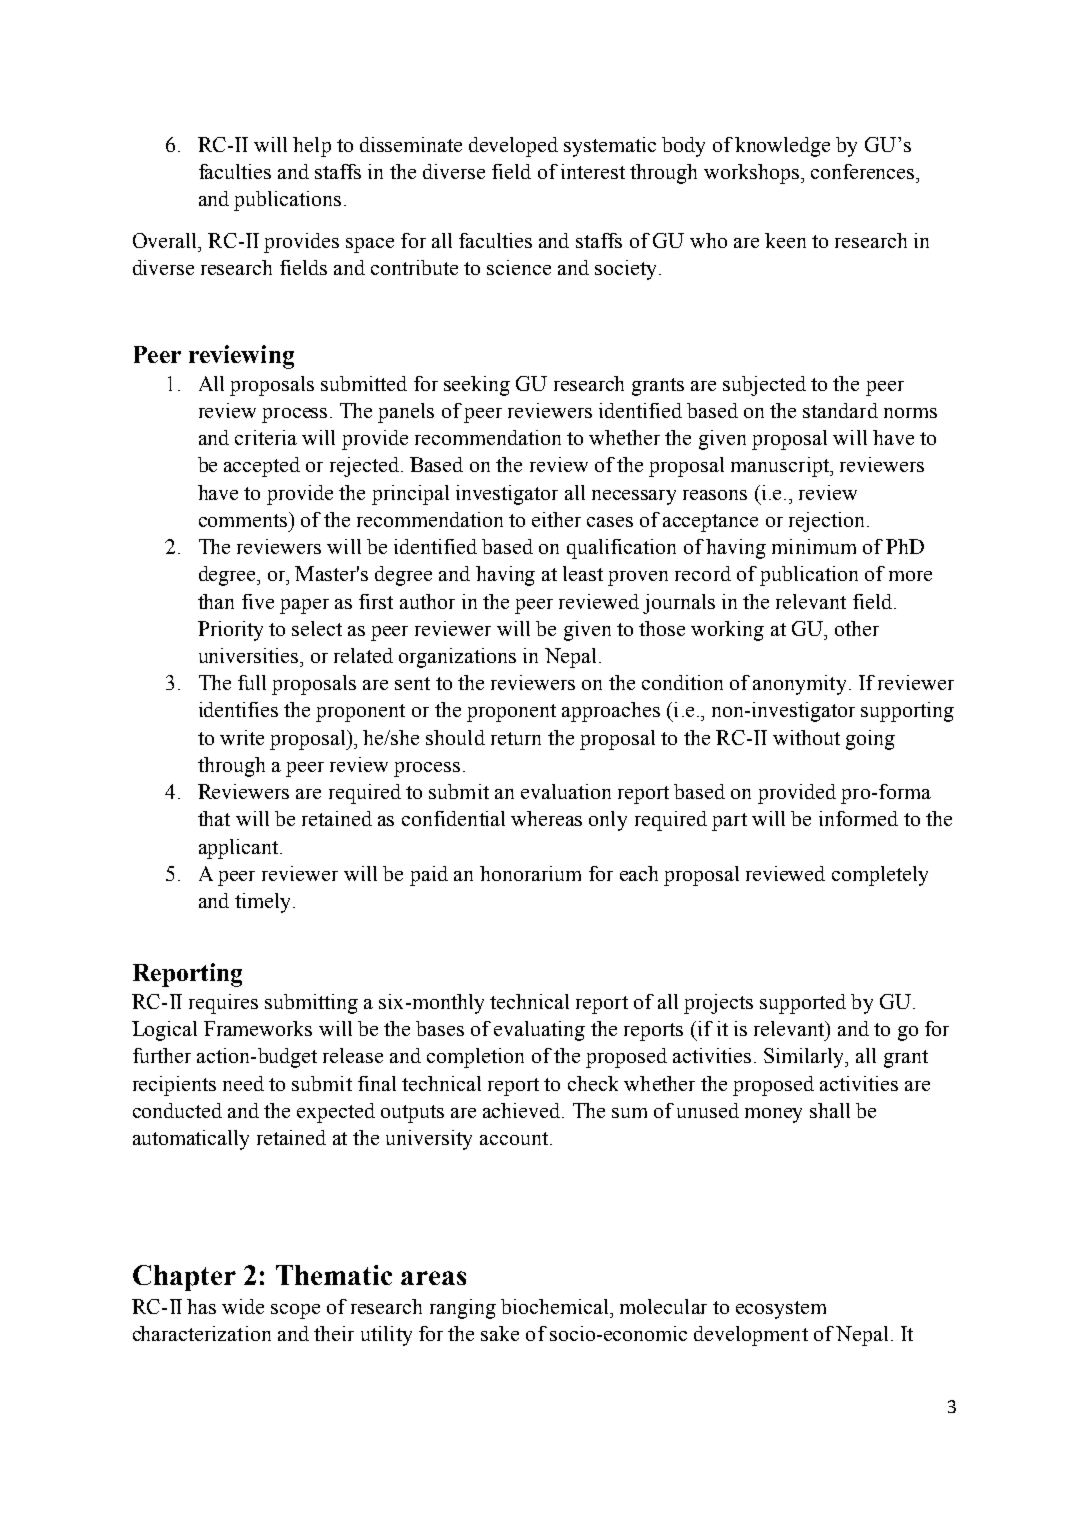 This screenshot has width=1089, height=1539. Describe the element at coordinates (806, 737) in the screenshot. I see `without` at that location.
